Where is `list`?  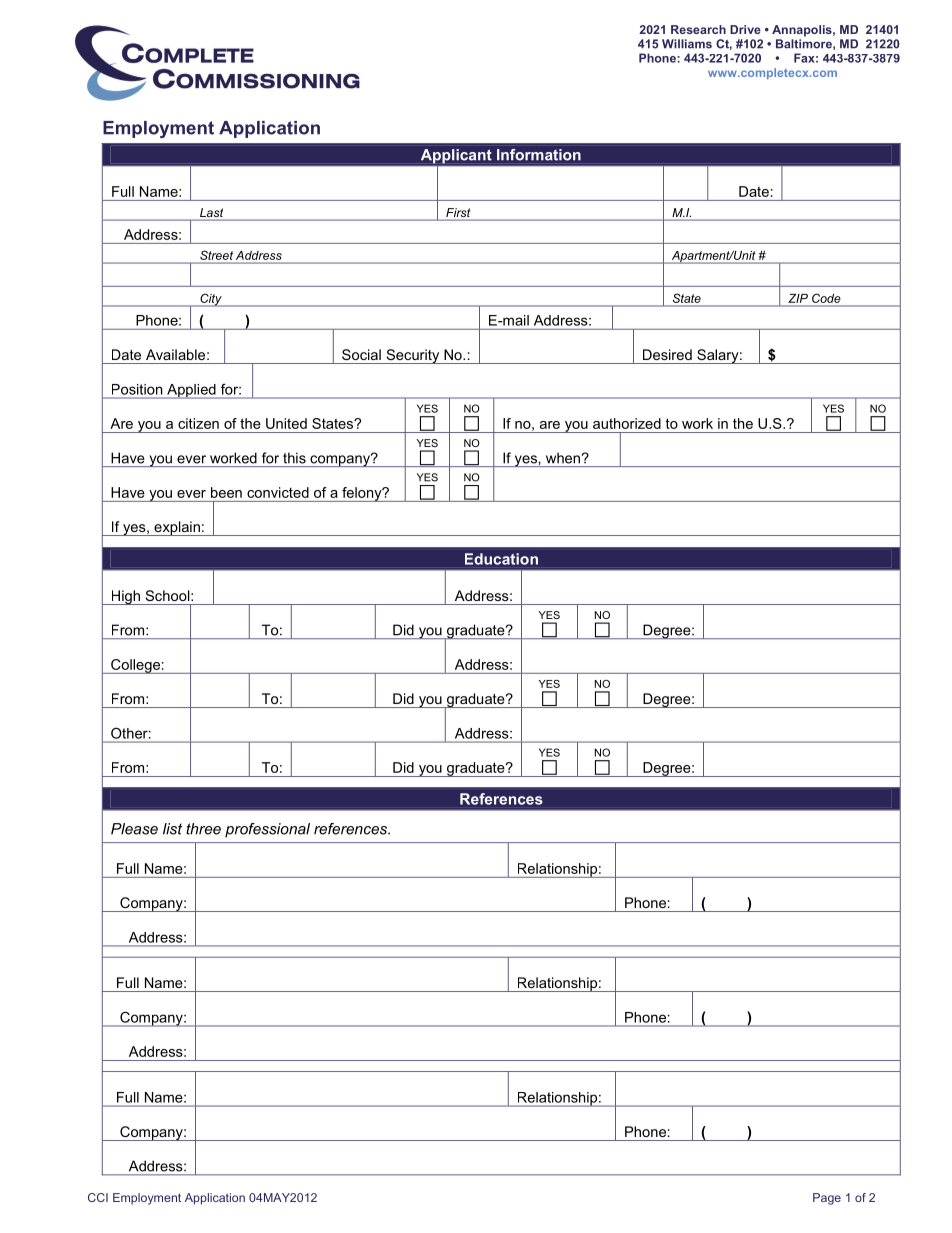
list is located at coordinates (172, 829).
